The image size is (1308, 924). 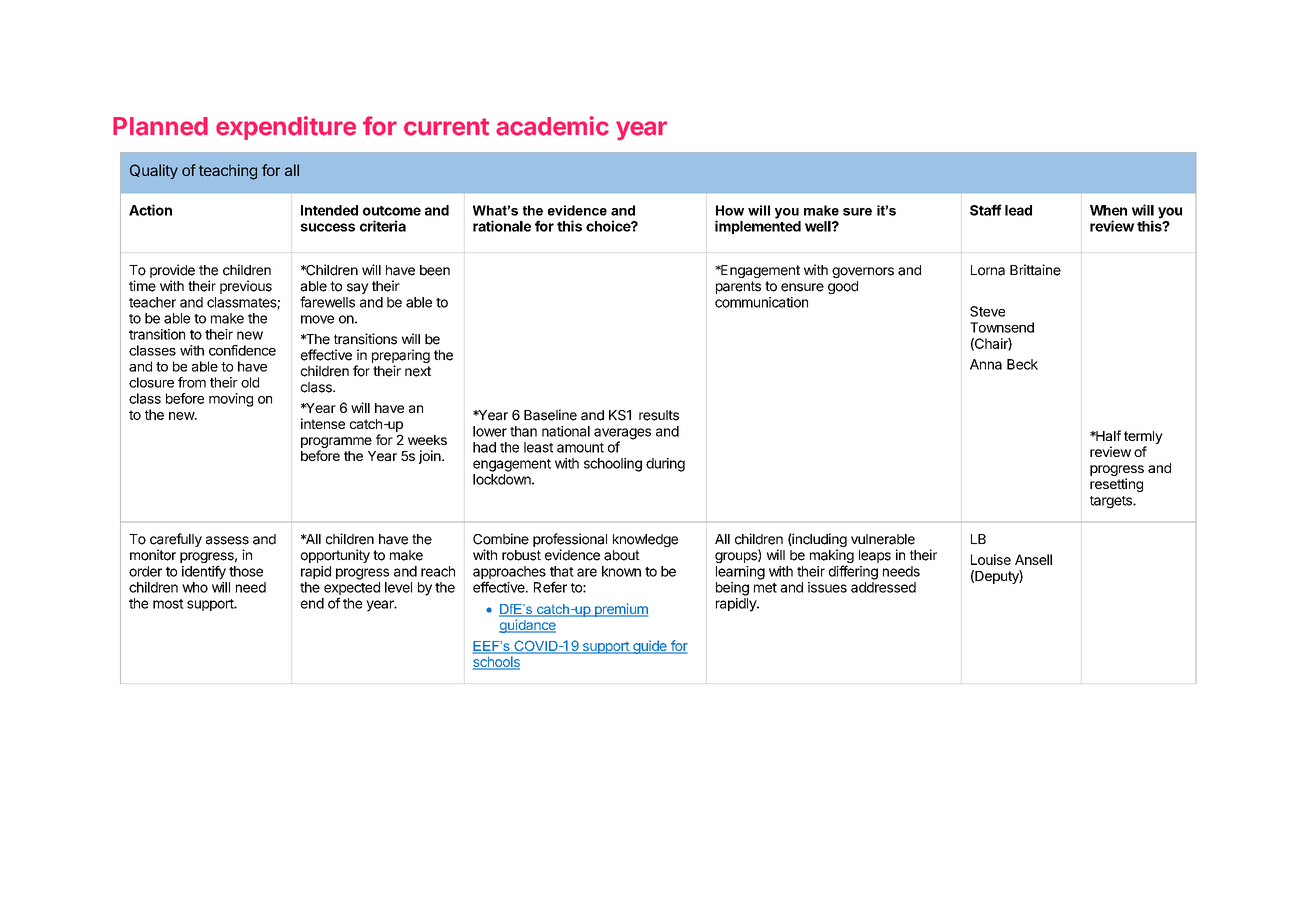 I want to click on guide, so click(x=650, y=647).
